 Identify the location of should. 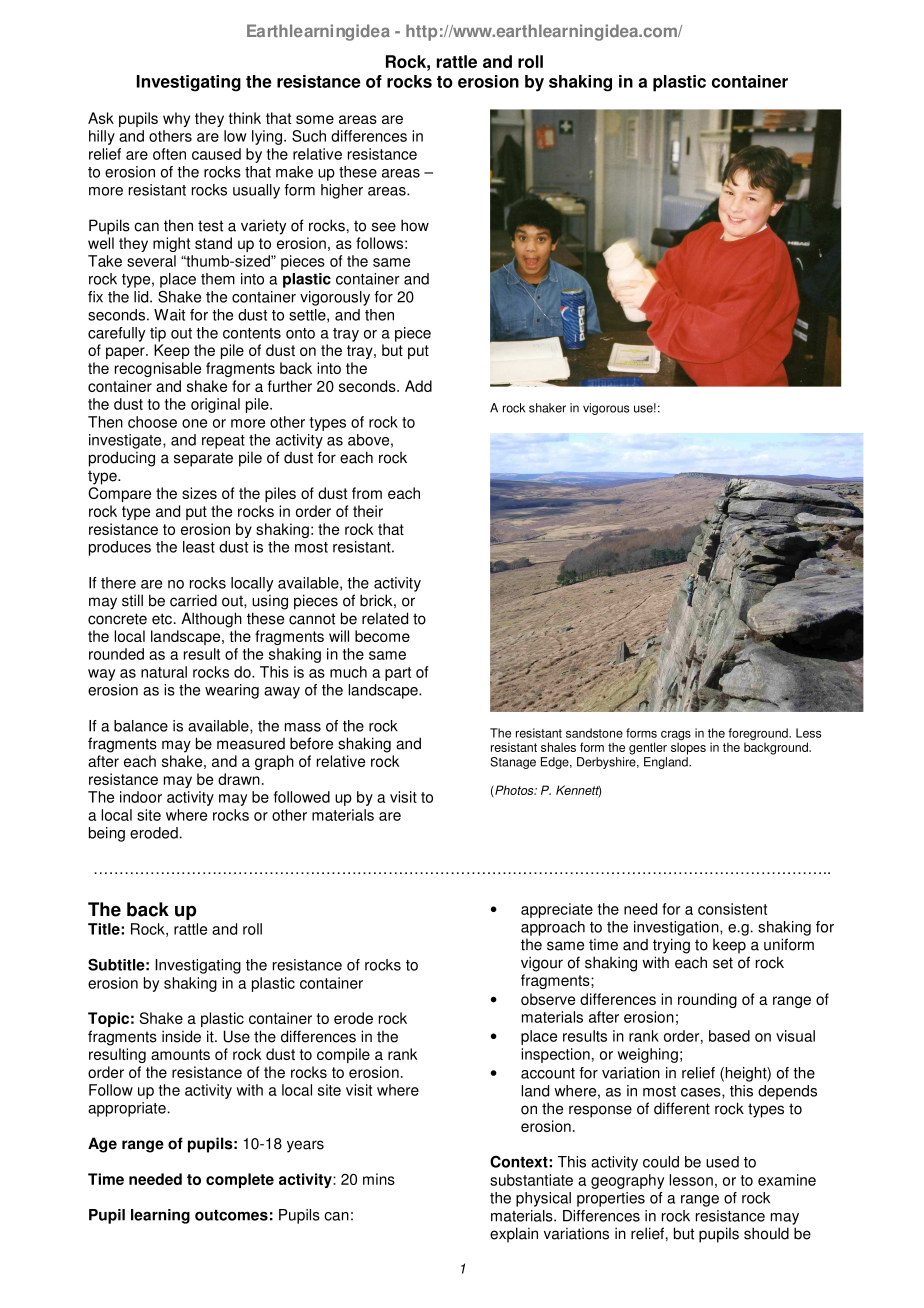
(766, 1233).
